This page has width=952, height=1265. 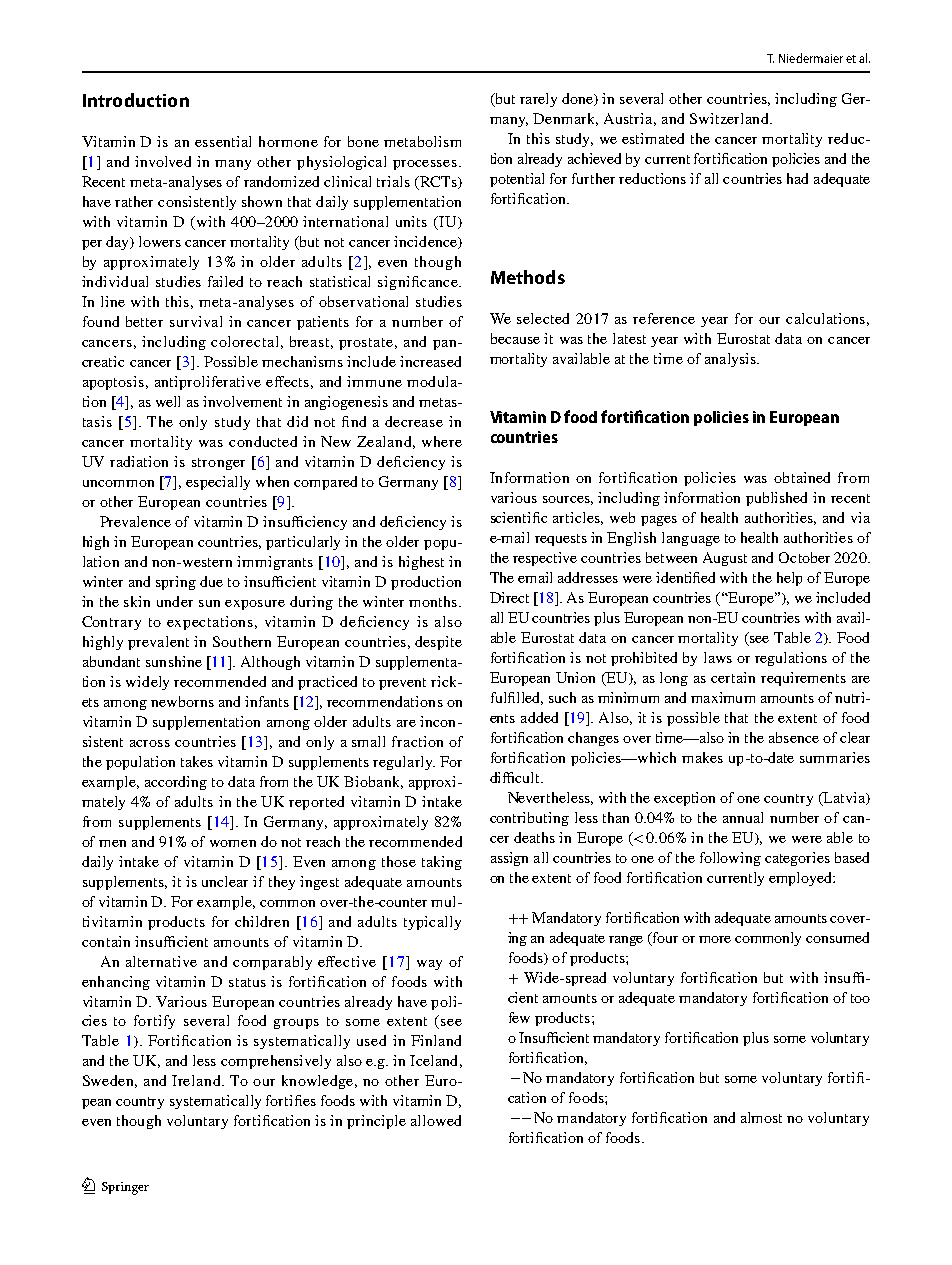 What do you see at coordinates (197, 761) in the page?
I see `takes` at bounding box center [197, 761].
